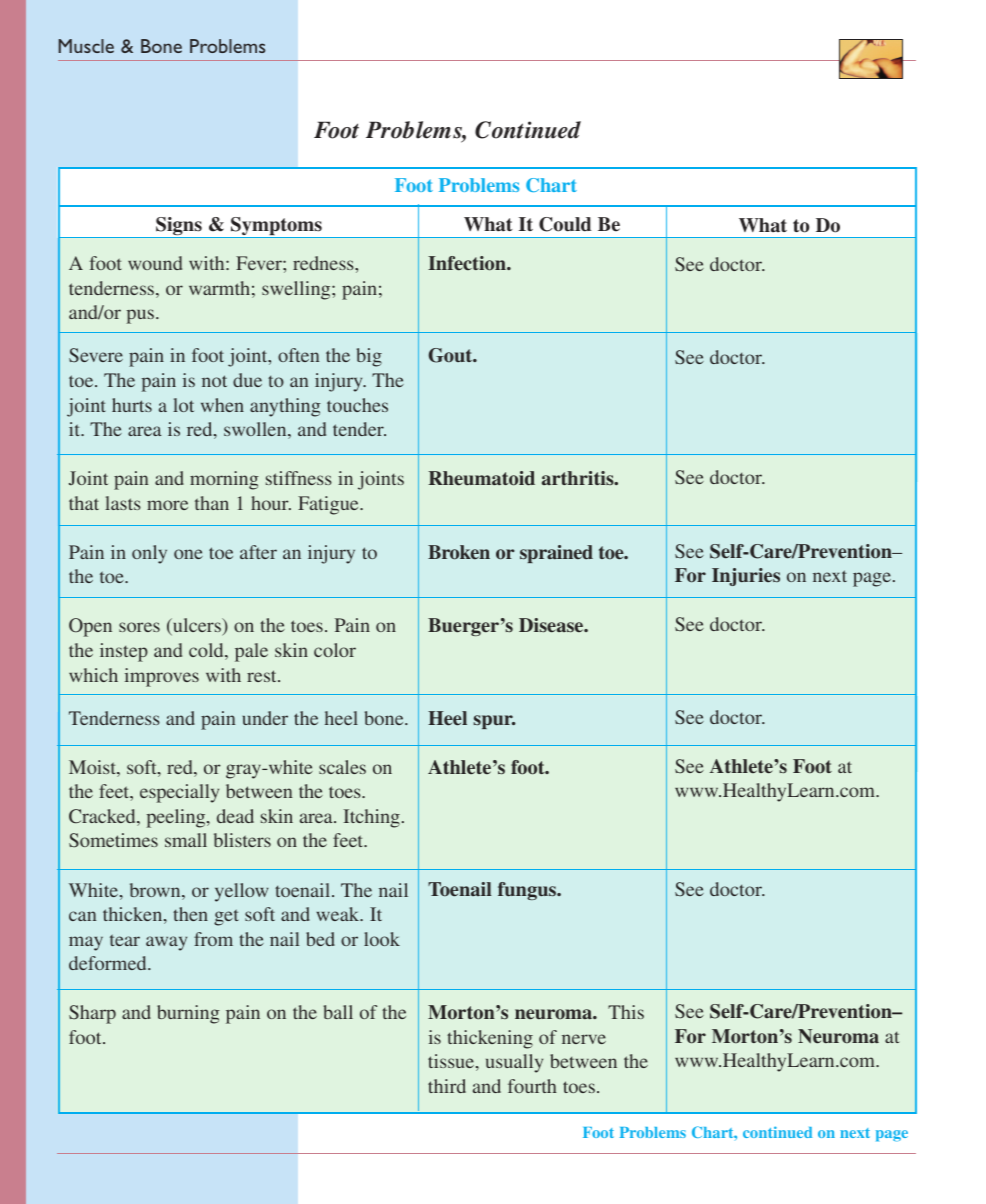 This page has height=1204, width=986. Describe the element at coordinates (149, 554) in the page. I see `only` at that location.
